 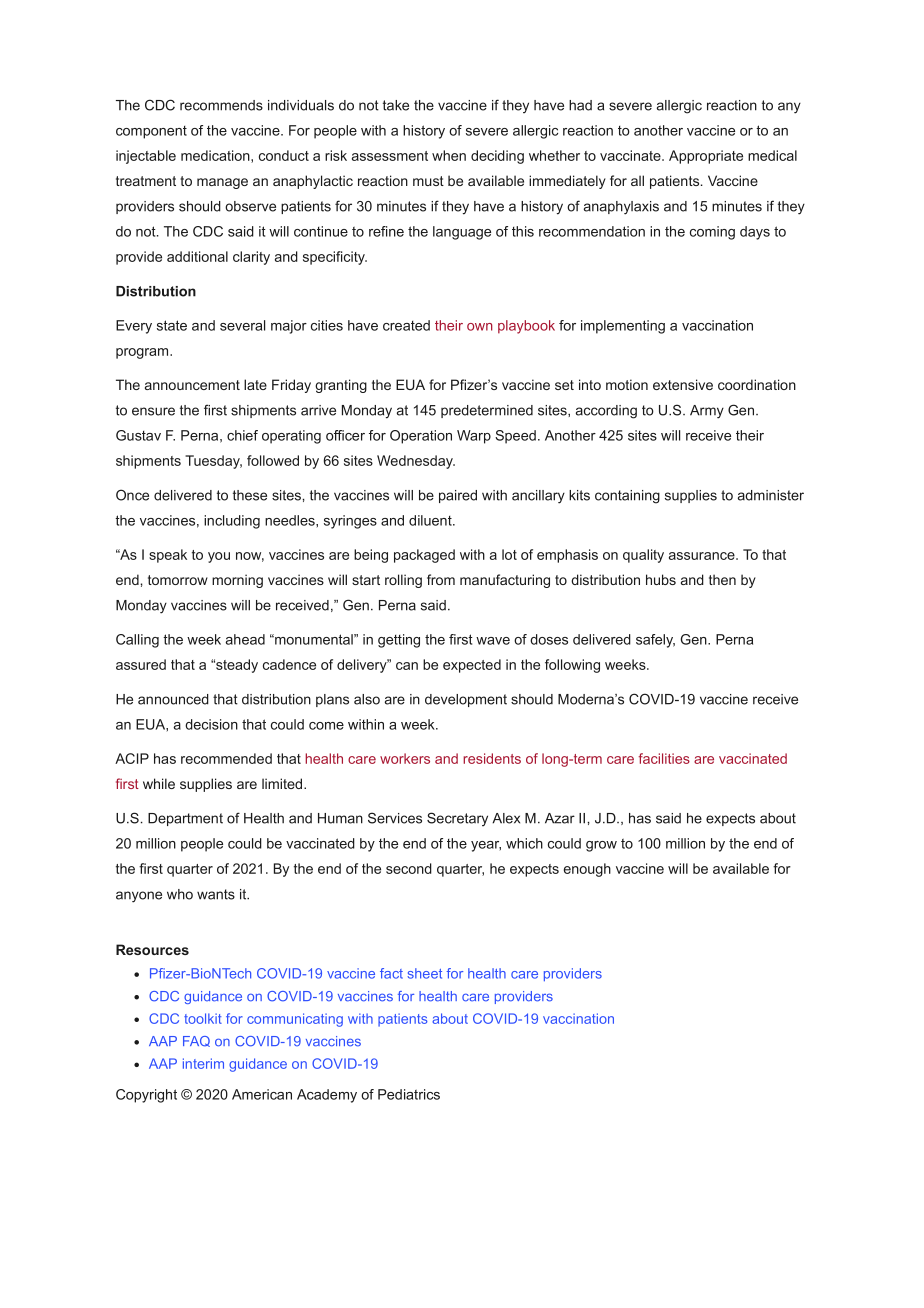 What do you see at coordinates (449, 155) in the screenshot?
I see `when` at bounding box center [449, 155].
